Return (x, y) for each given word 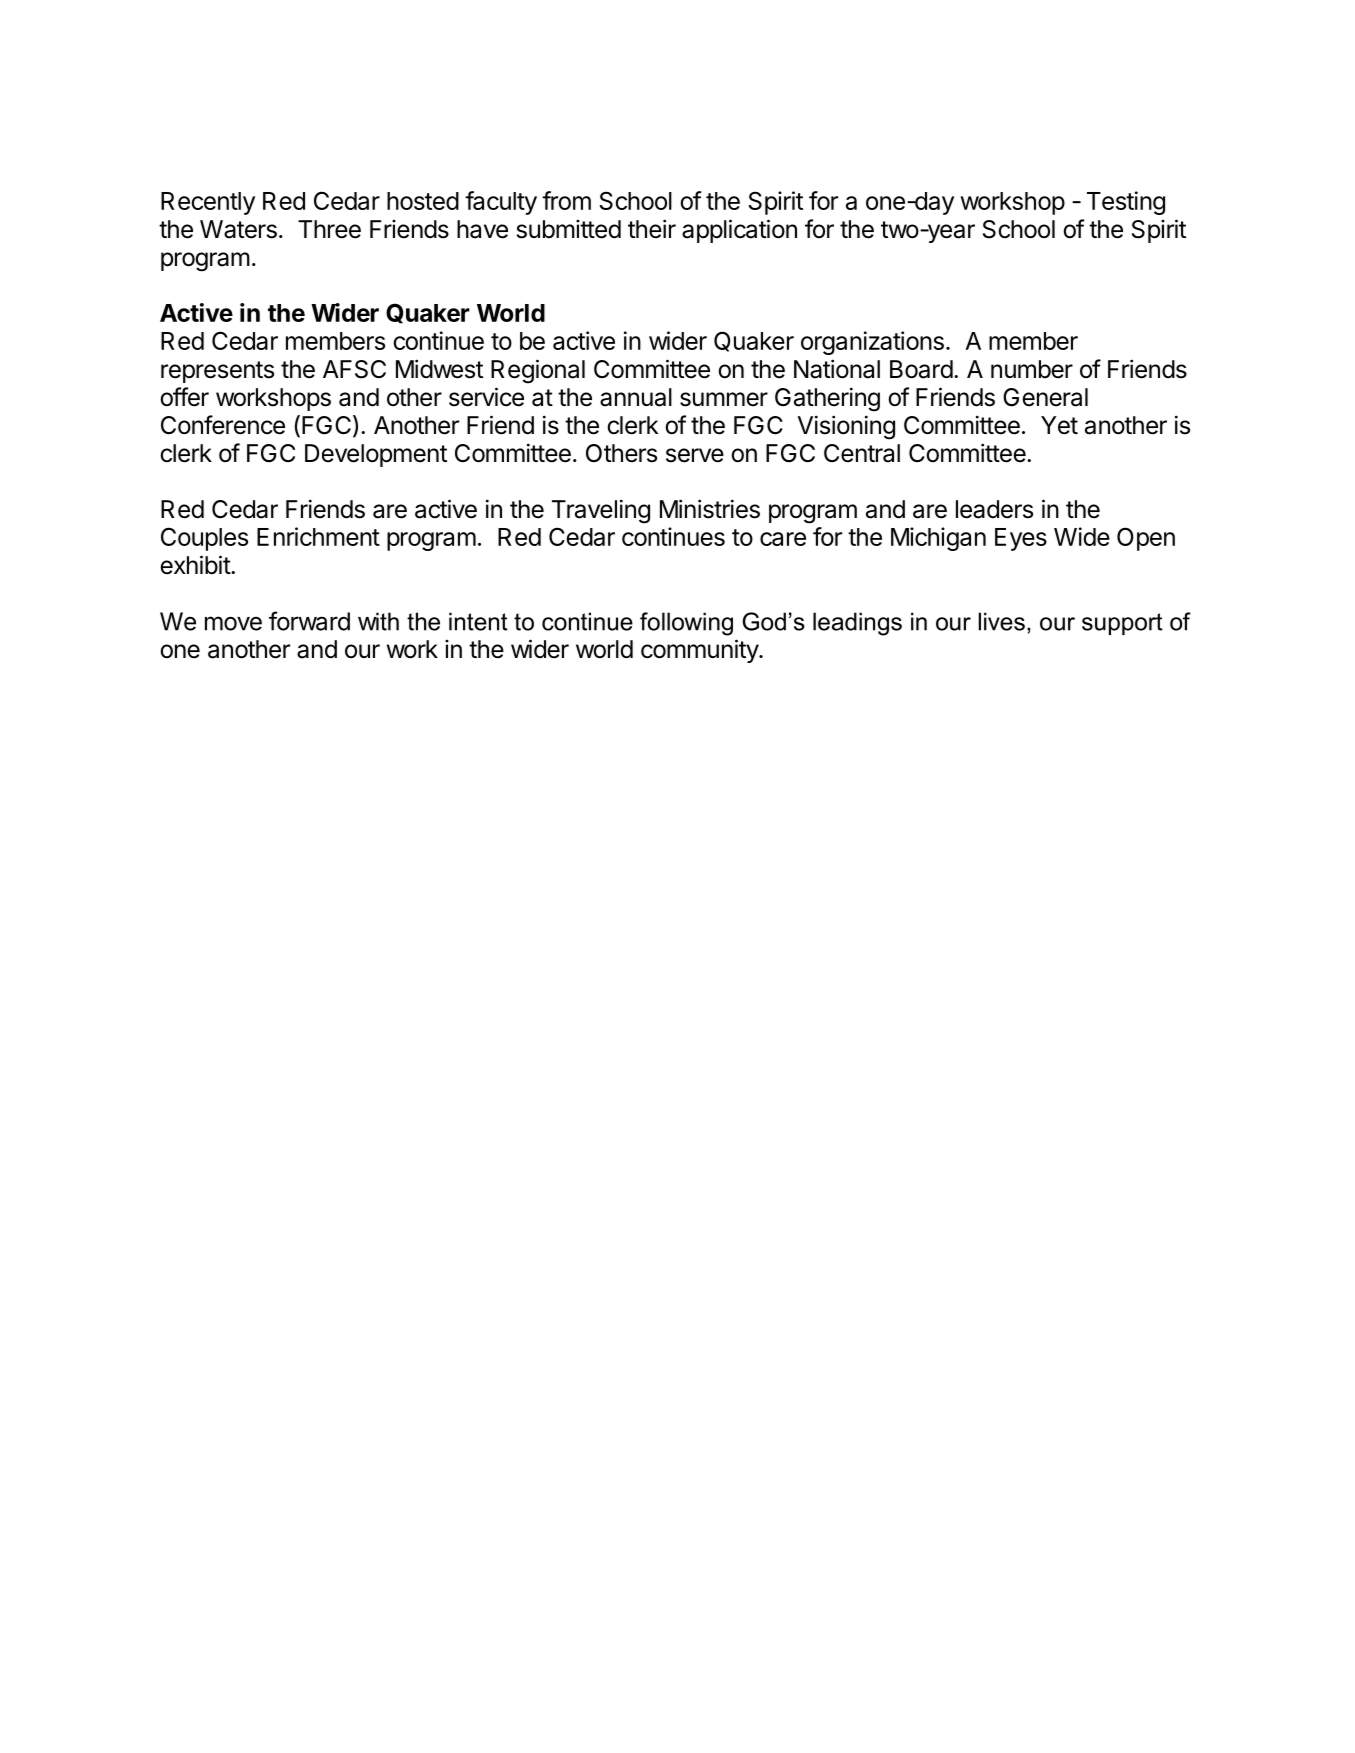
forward (309, 621)
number (1032, 369)
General (1045, 397)
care (783, 539)
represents (217, 372)
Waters (238, 229)
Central (862, 453)
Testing (1126, 203)
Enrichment (318, 536)
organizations (872, 343)
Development (376, 455)
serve (695, 455)
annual (636, 397)
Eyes (1021, 539)
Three (329, 229)
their (652, 229)
